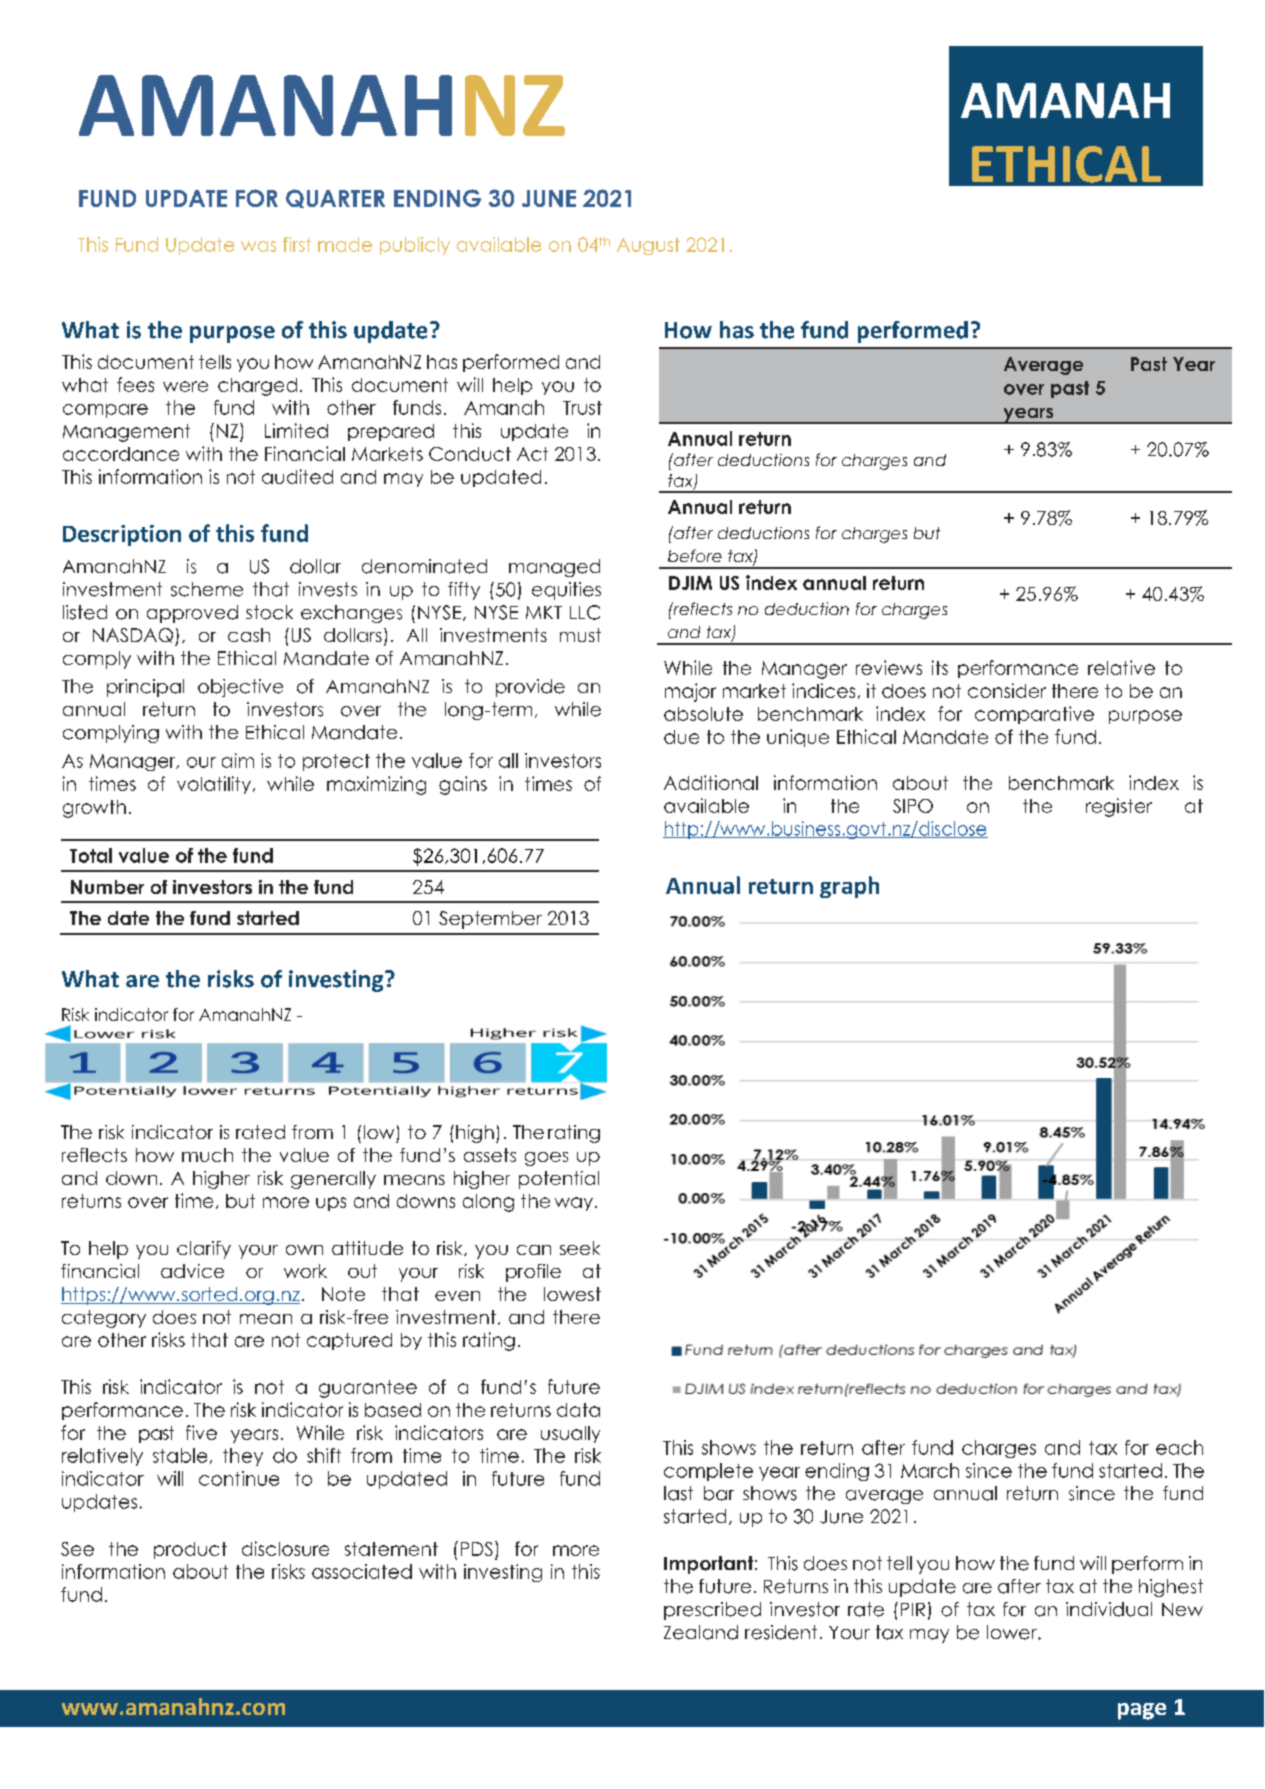 Image resolution: width=1265 pixels, height=1789 pixels. I want to click on September, so click(490, 920).
